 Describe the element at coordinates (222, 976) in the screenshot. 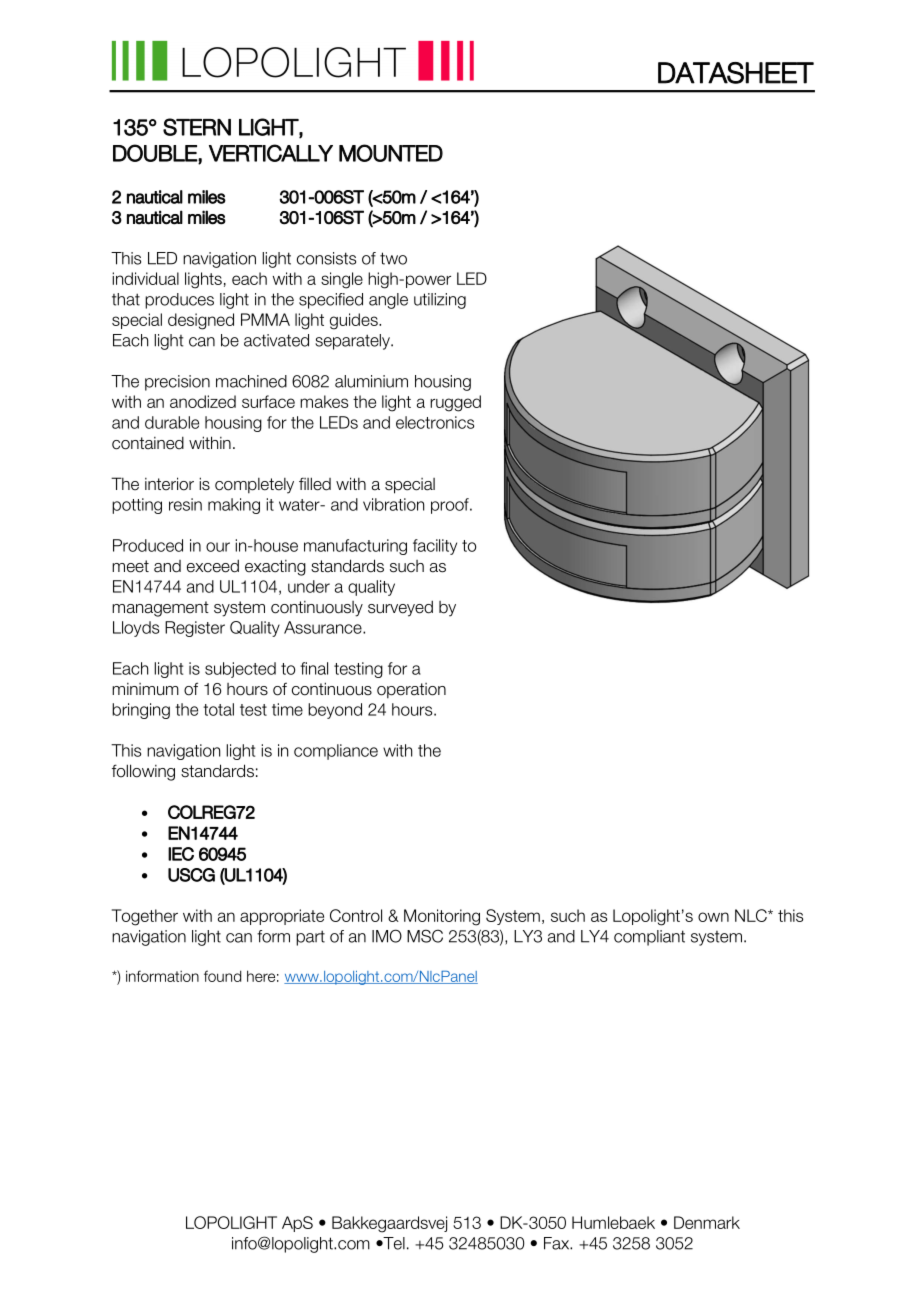

I see `found` at that location.
